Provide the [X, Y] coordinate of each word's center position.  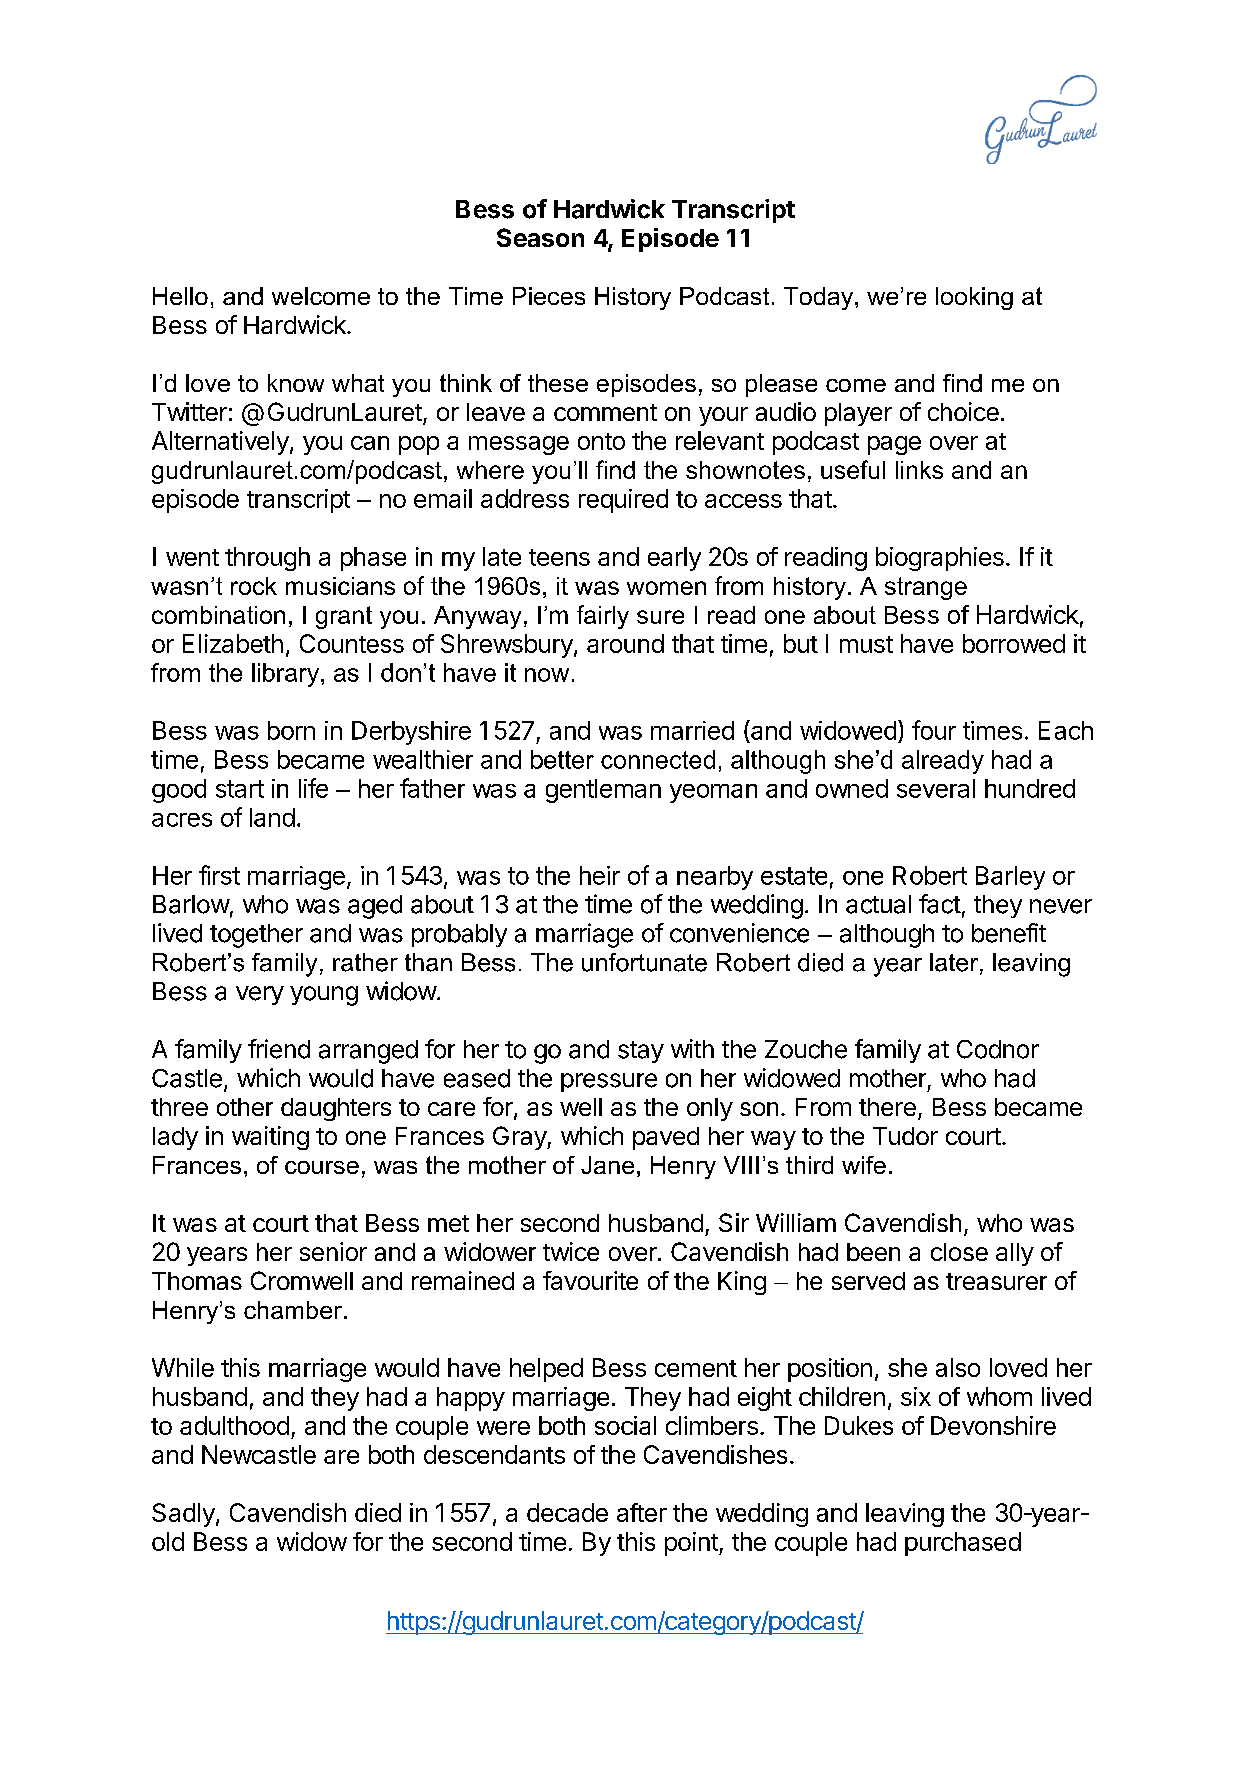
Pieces [549, 296]
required [623, 501]
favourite [590, 1280]
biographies [940, 559]
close [959, 1252]
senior [333, 1251]
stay [641, 1052]
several [936, 788]
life [313, 788]
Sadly [183, 1515]
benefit [1009, 933]
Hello [180, 296]
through [267, 559]
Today [820, 298]
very [260, 995]
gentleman [603, 791]
